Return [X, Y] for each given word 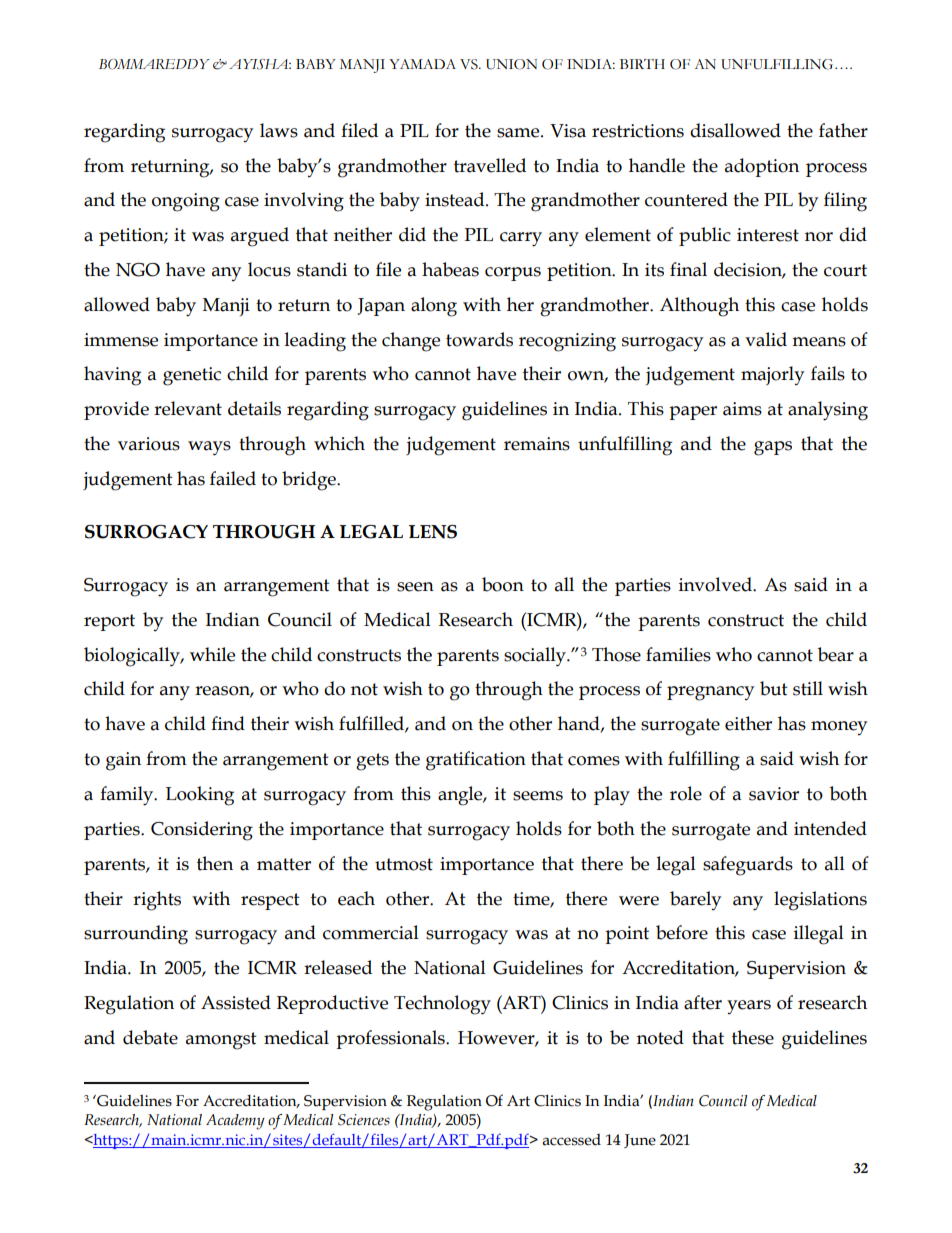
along [434, 307]
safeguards [748, 866]
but [774, 688]
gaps [773, 448]
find [228, 723]
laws [279, 130]
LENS [433, 532]
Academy [235, 1122]
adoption [762, 167]
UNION [511, 64]
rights [157, 901]
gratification [476, 761]
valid [766, 339]
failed [233, 478]
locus [269, 269]
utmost [404, 864]
